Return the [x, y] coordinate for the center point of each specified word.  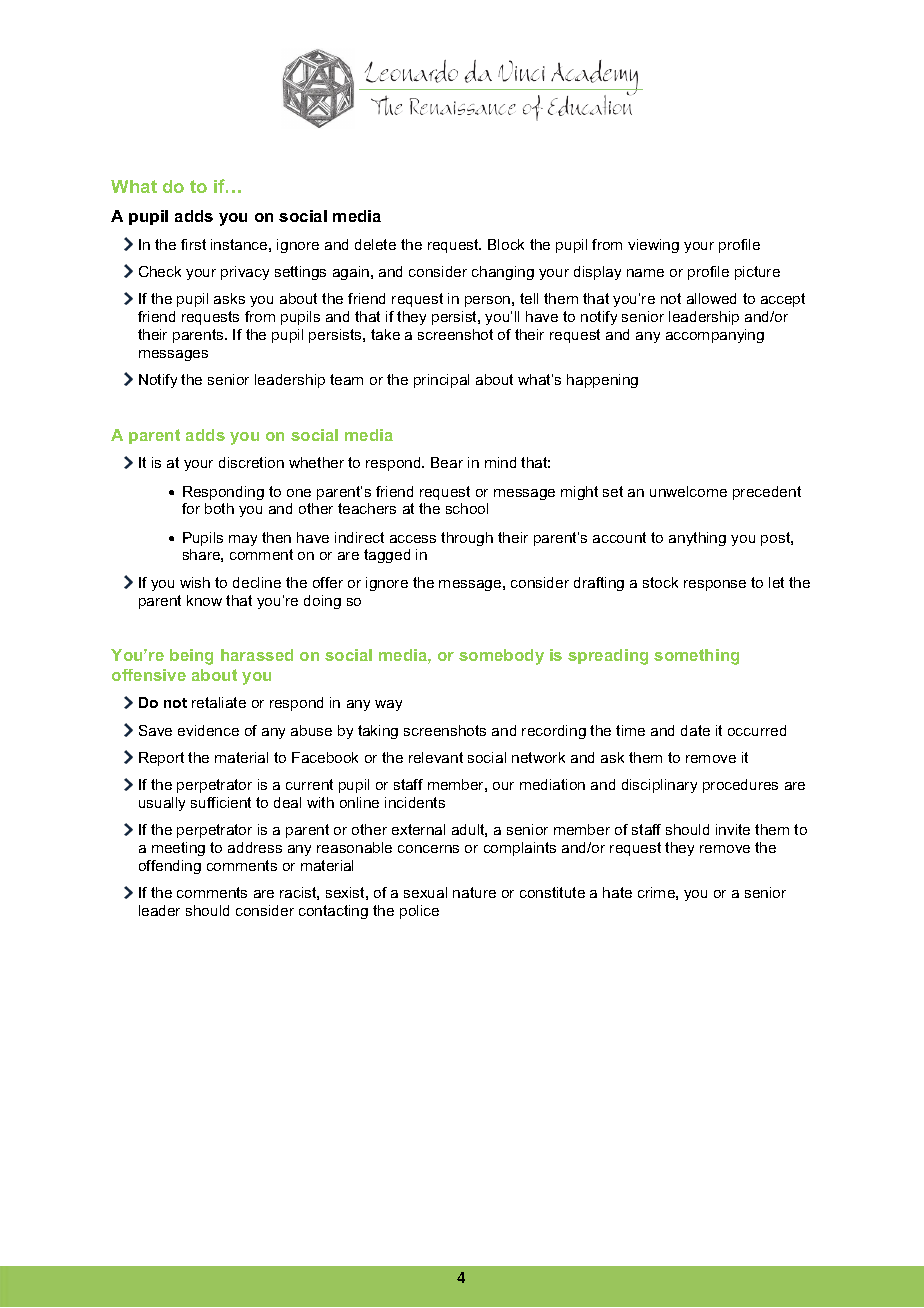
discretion [251, 462]
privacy [245, 273]
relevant [436, 757]
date [695, 730]
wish [195, 582]
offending [170, 867]
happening [602, 381]
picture [757, 273]
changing [503, 273]
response [715, 585]
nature [474, 892]
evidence [208, 730]
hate [617, 892]
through [467, 539]
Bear [447, 462]
